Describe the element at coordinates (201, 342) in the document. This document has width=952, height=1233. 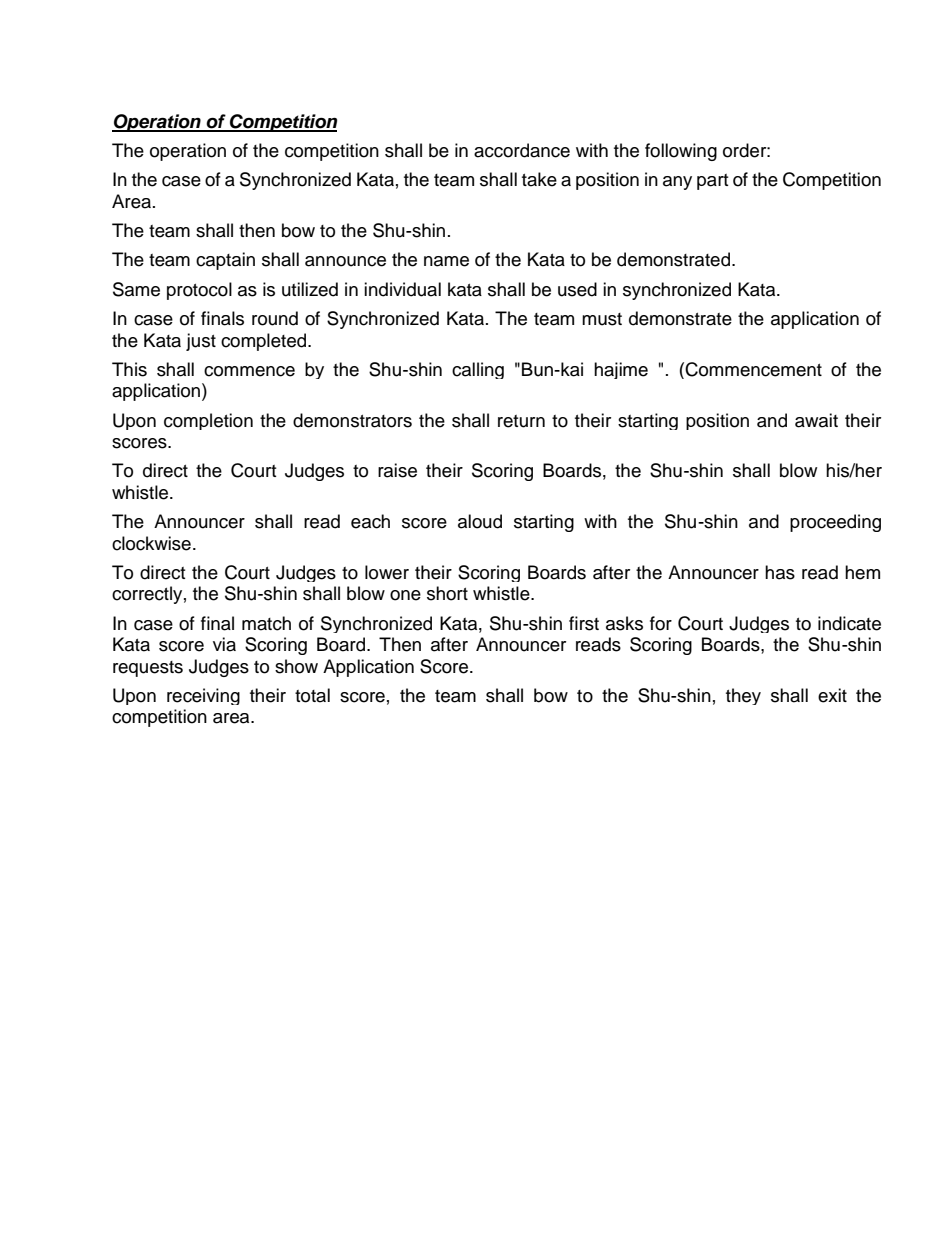
I see `just` at that location.
